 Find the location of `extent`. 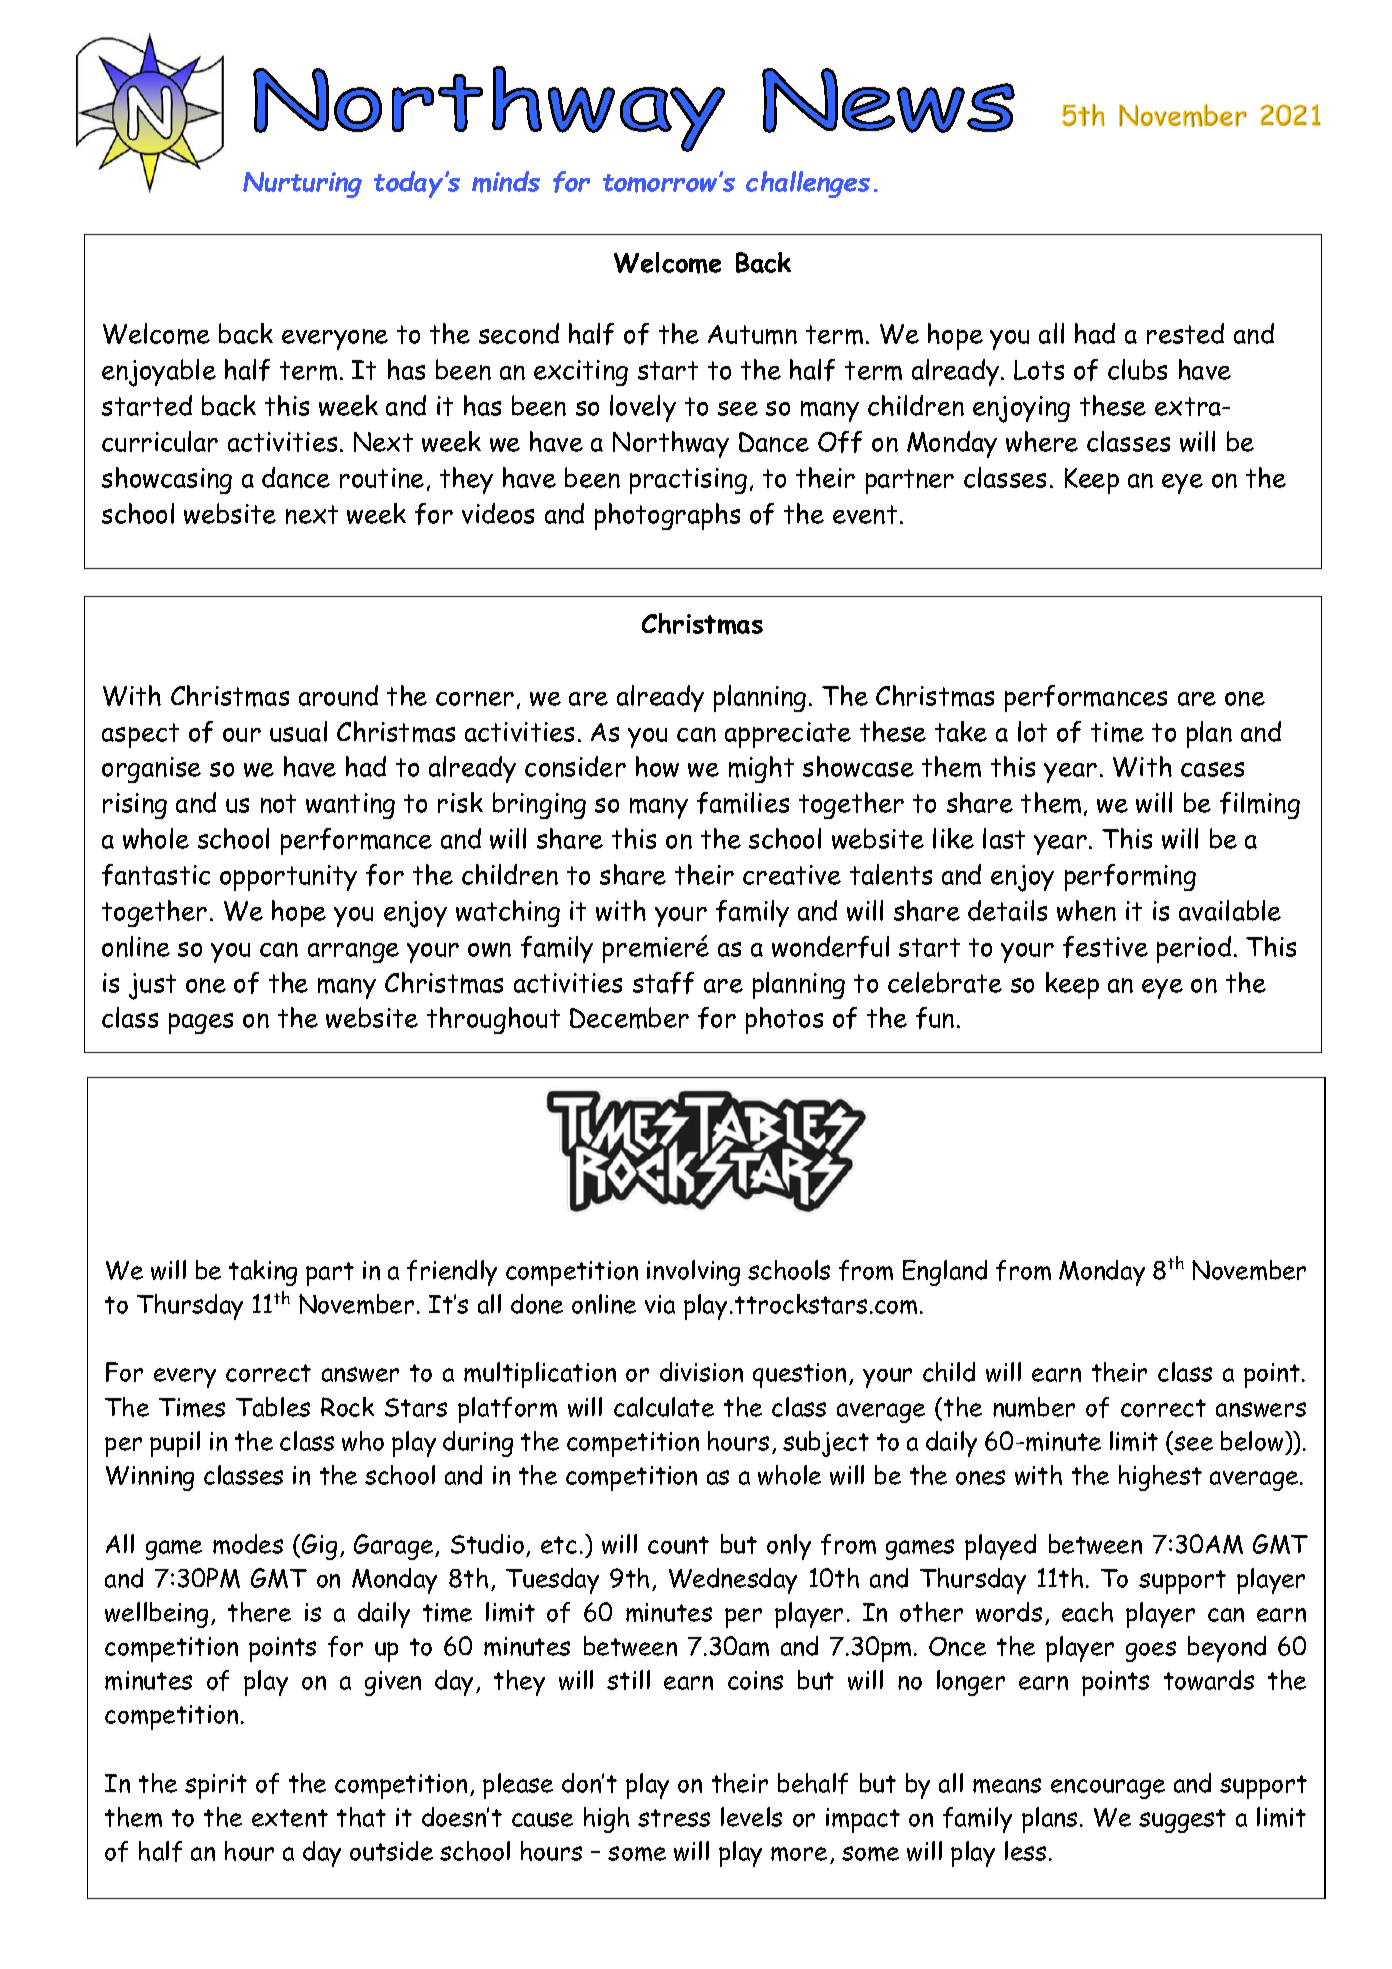

extent is located at coordinates (290, 1818).
